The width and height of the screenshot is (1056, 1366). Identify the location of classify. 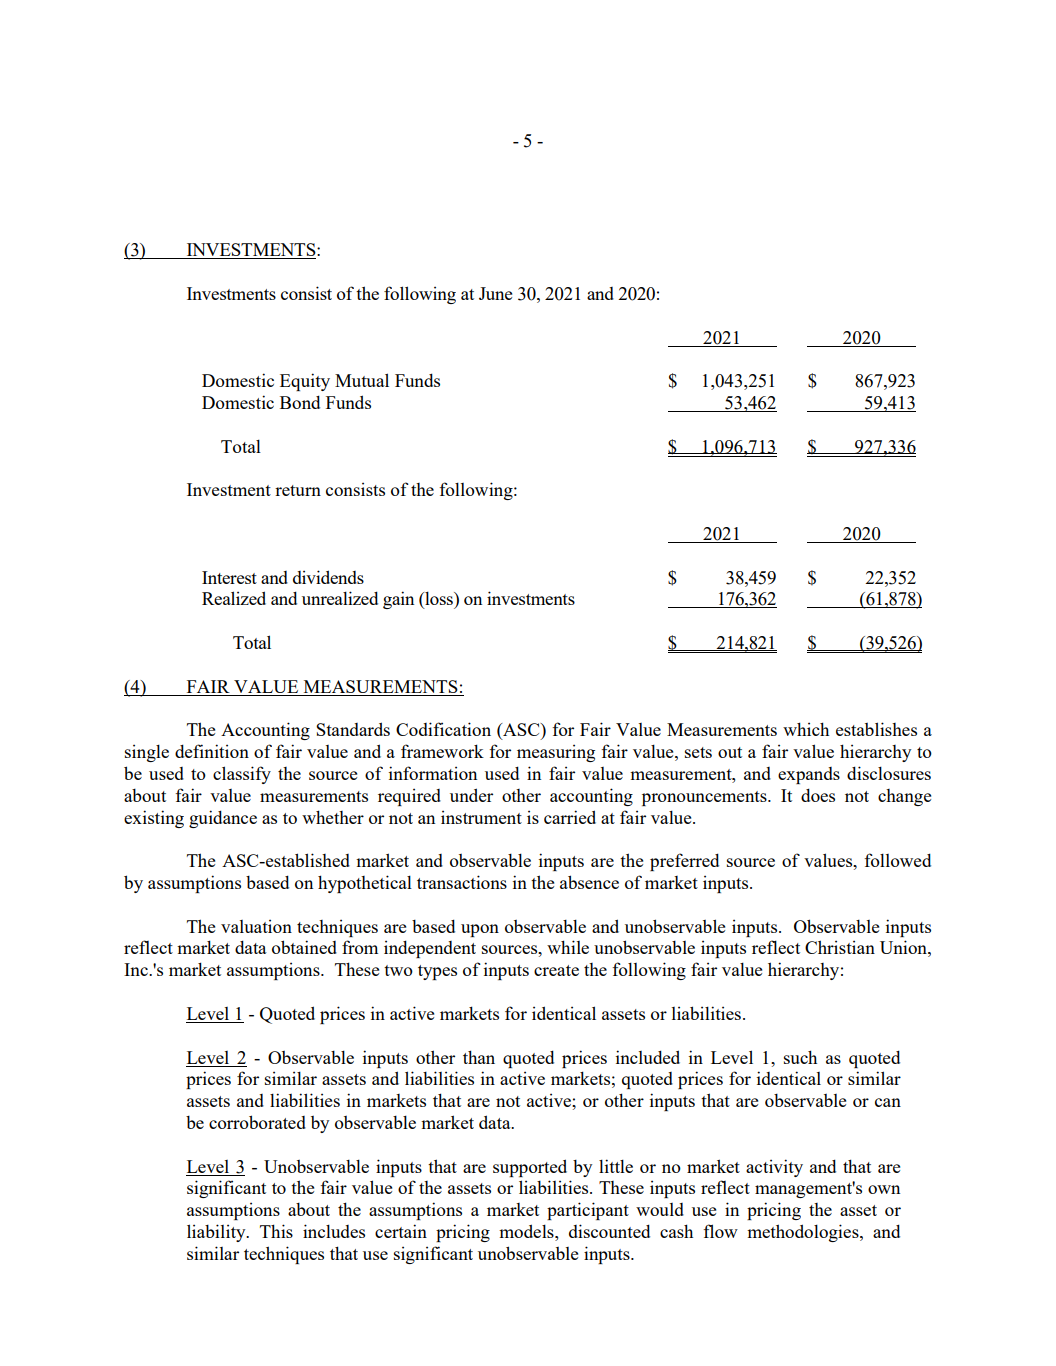
(242, 775).
